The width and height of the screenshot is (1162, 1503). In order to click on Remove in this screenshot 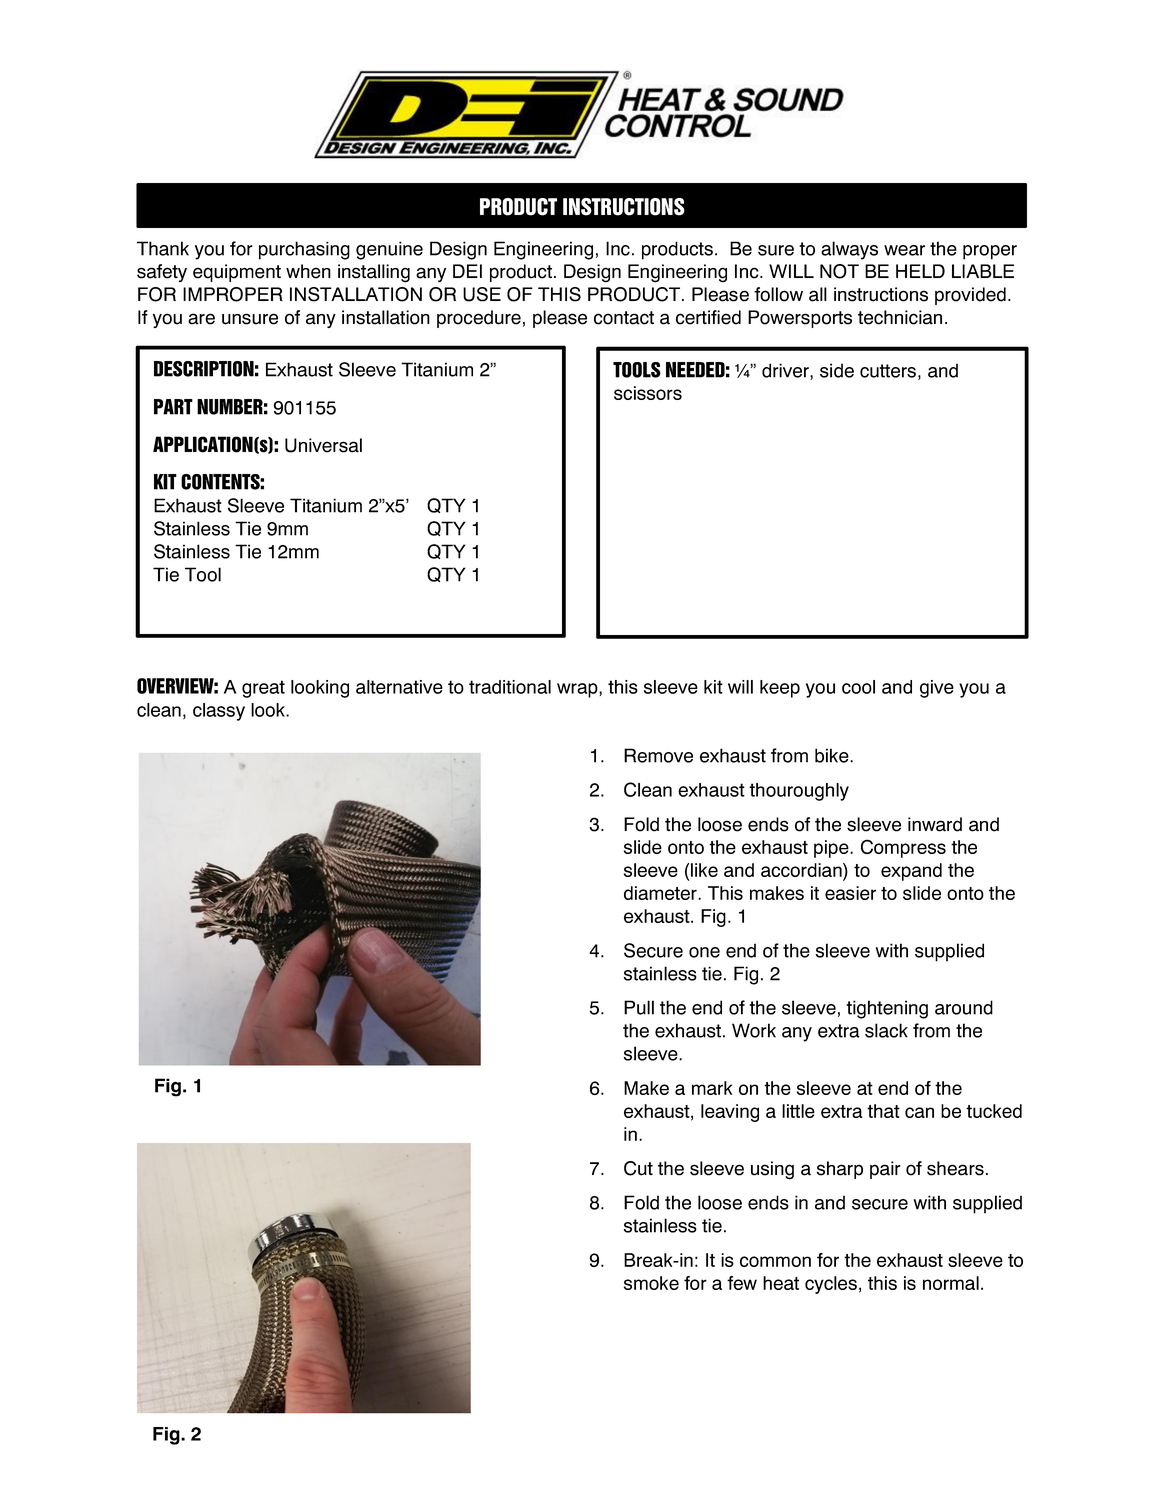, I will do `click(658, 755)`.
